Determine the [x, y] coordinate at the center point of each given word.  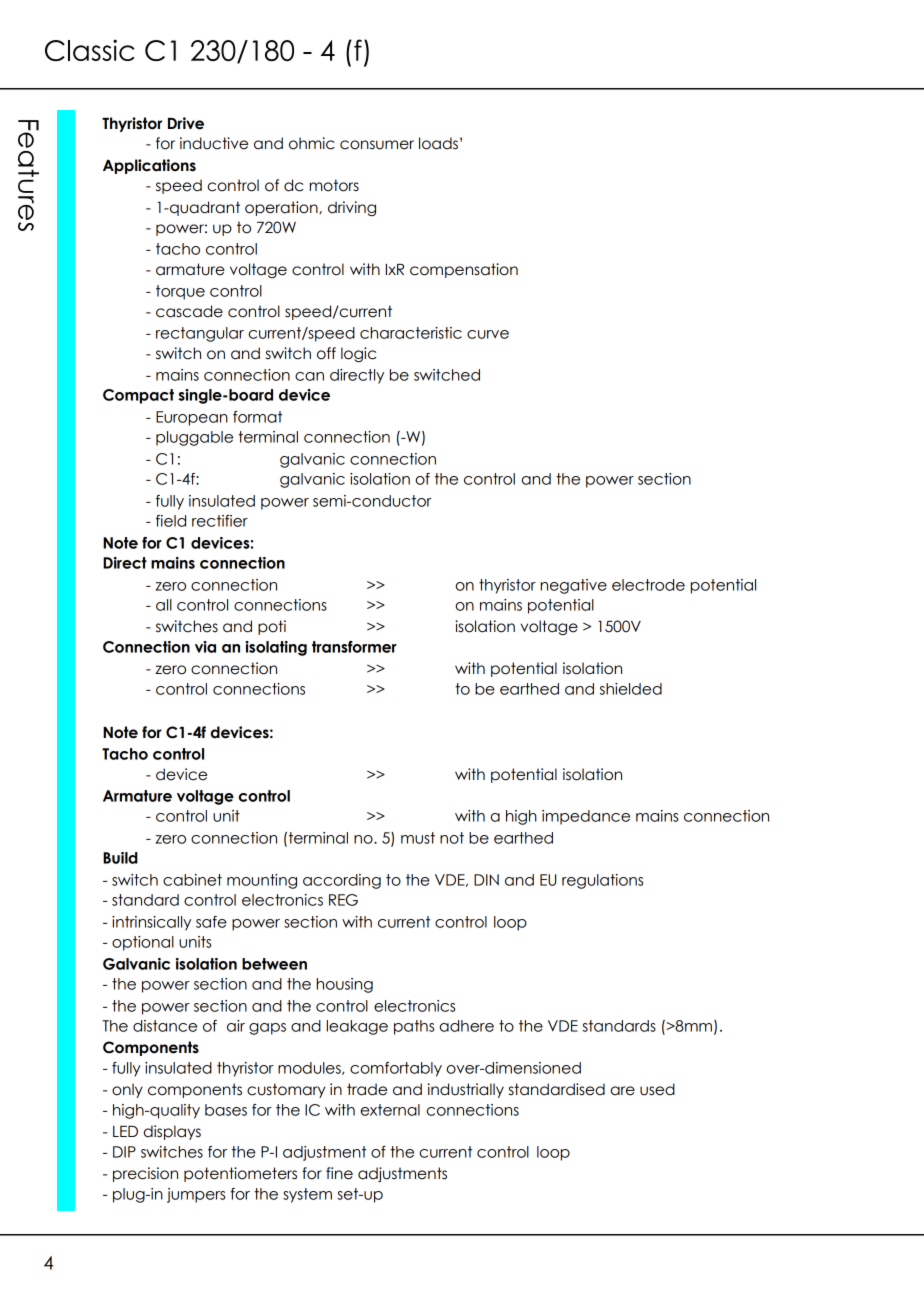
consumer [377, 145]
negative [574, 586]
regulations [602, 881]
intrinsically [151, 923]
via [205, 647]
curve [488, 334]
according [342, 881]
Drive [186, 123]
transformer [354, 647]
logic [358, 354]
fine [339, 1173]
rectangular [200, 334]
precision [145, 1174]
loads [438, 143]
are [623, 1091]
